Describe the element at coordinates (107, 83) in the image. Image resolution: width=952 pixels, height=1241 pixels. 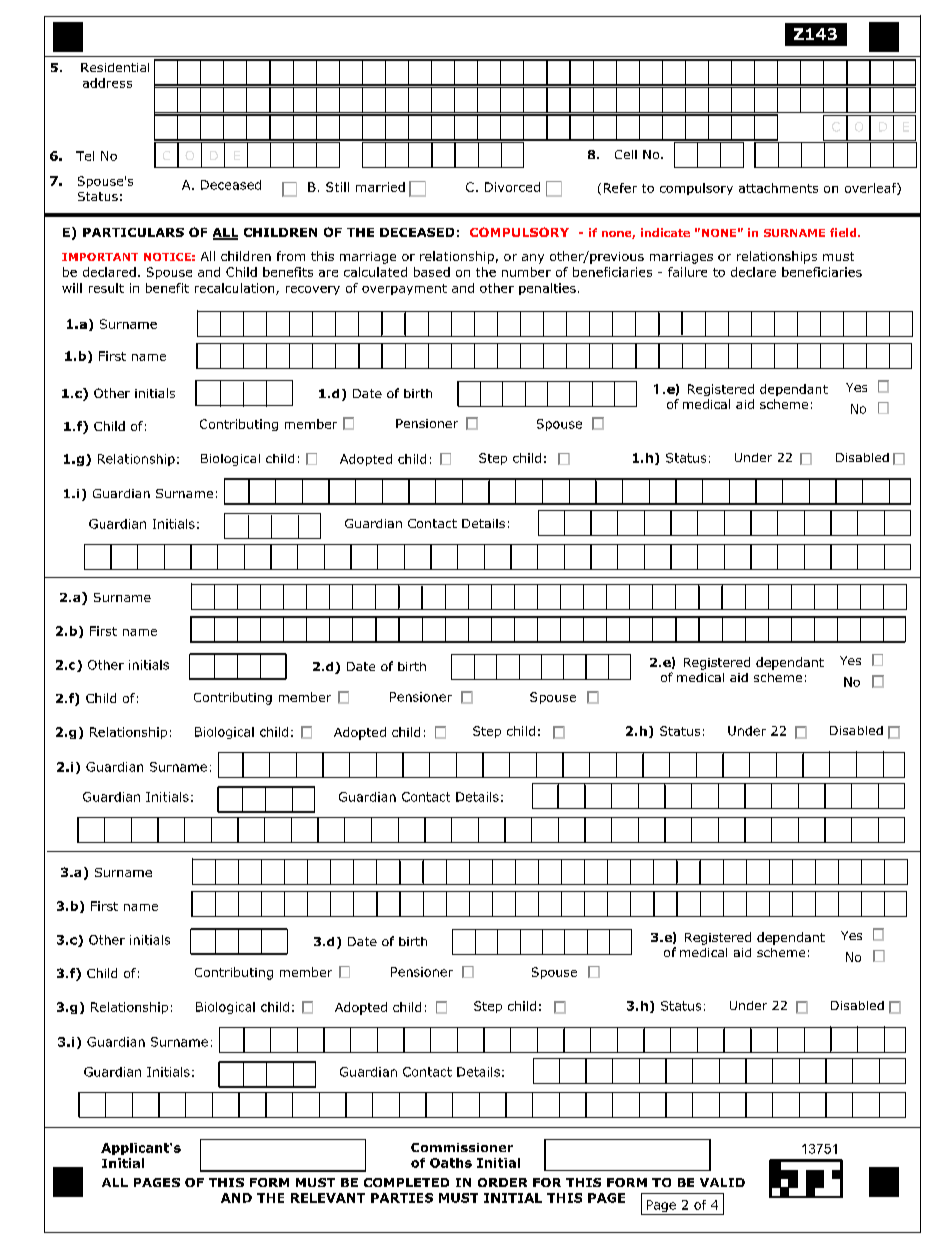
I see `address` at that location.
